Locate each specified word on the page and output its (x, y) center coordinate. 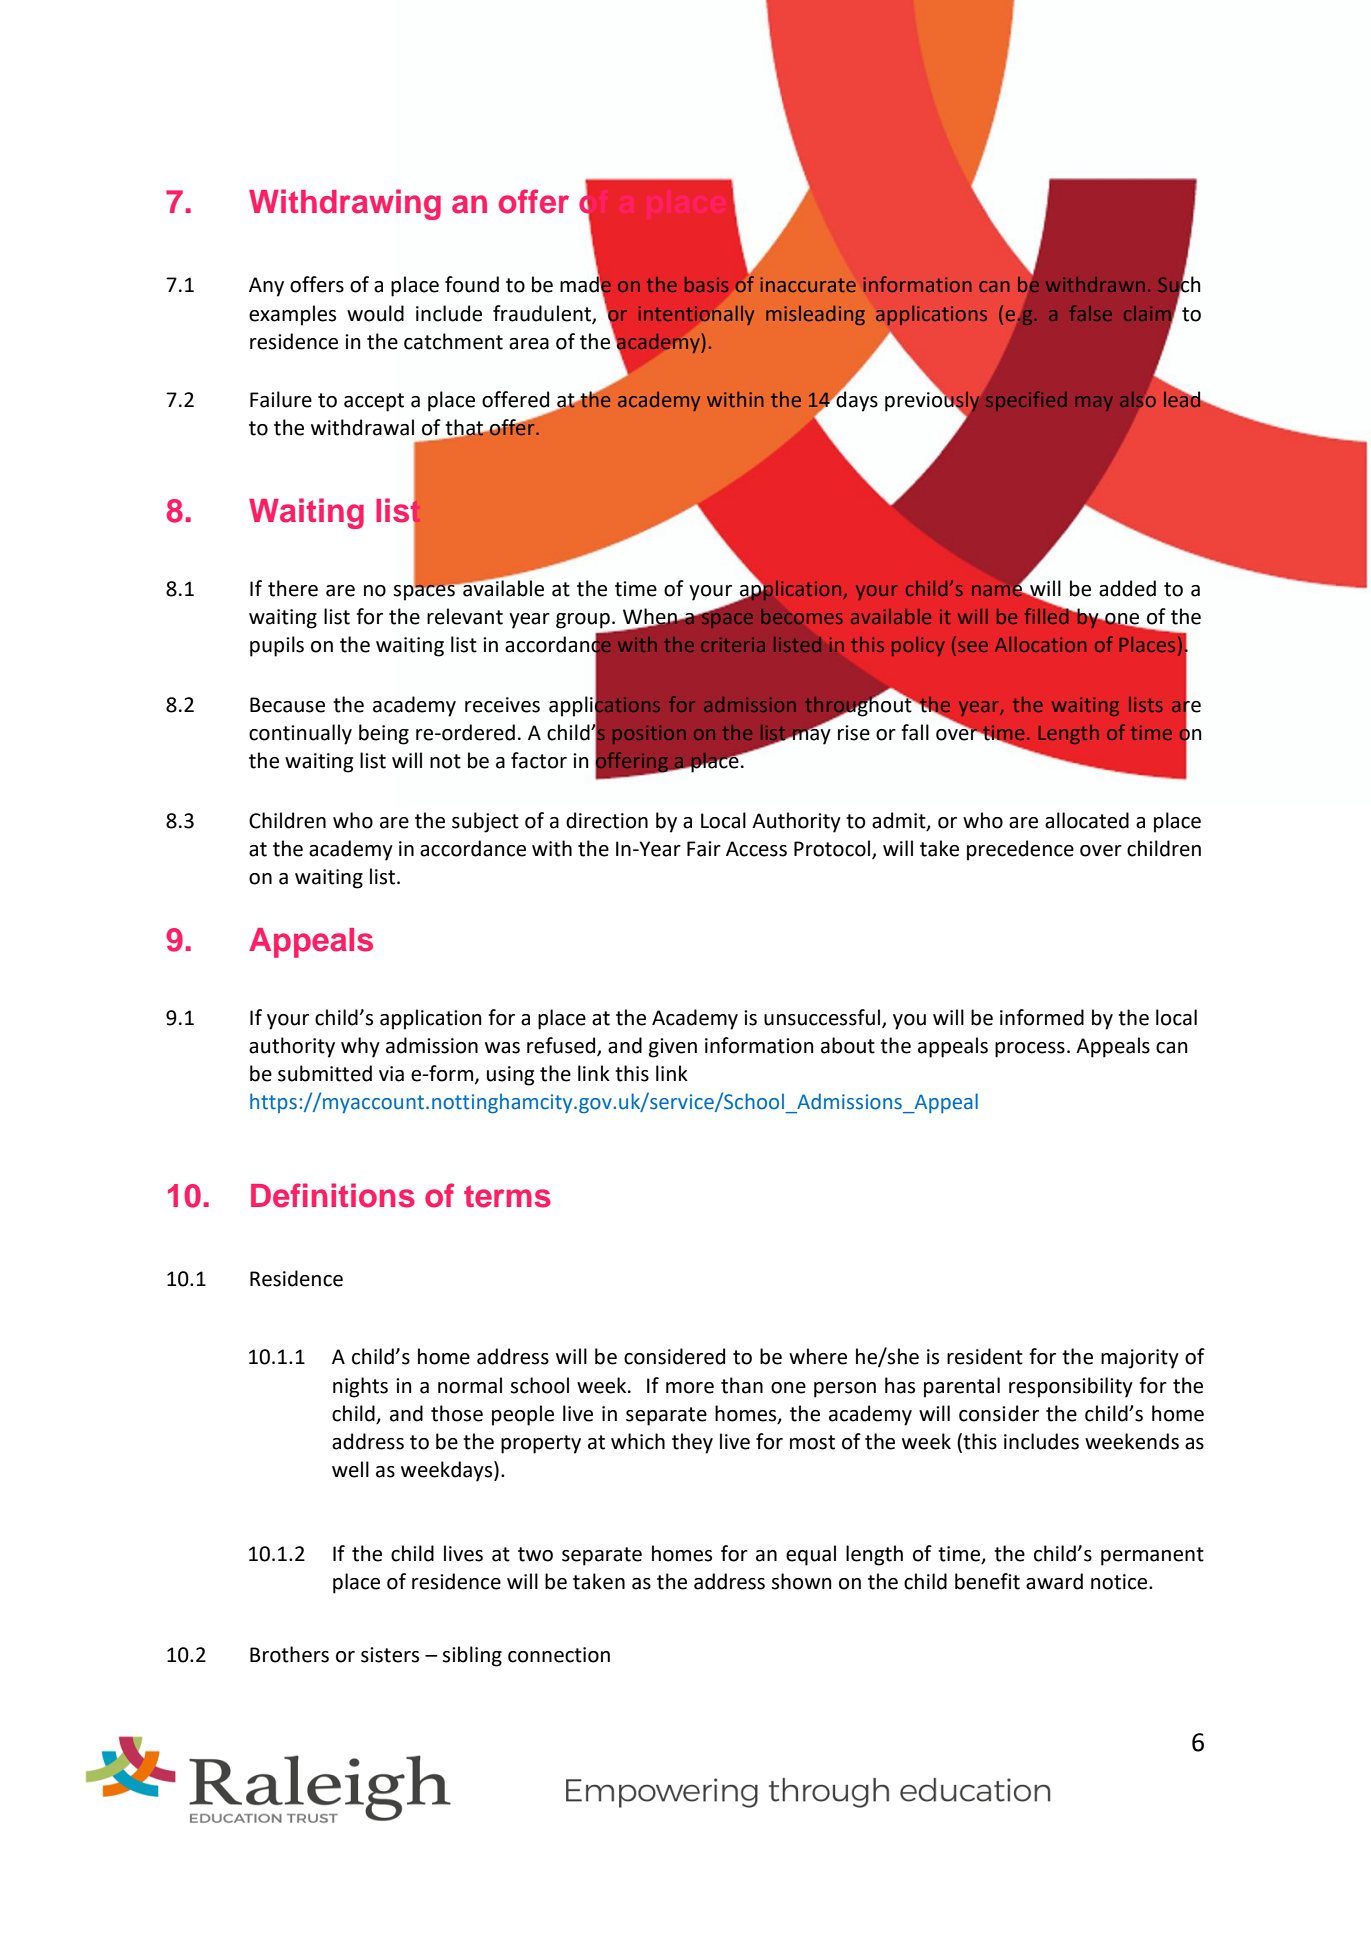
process (1030, 1050)
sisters (390, 1655)
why (360, 1047)
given (673, 1048)
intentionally (696, 315)
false (1091, 313)
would (375, 313)
